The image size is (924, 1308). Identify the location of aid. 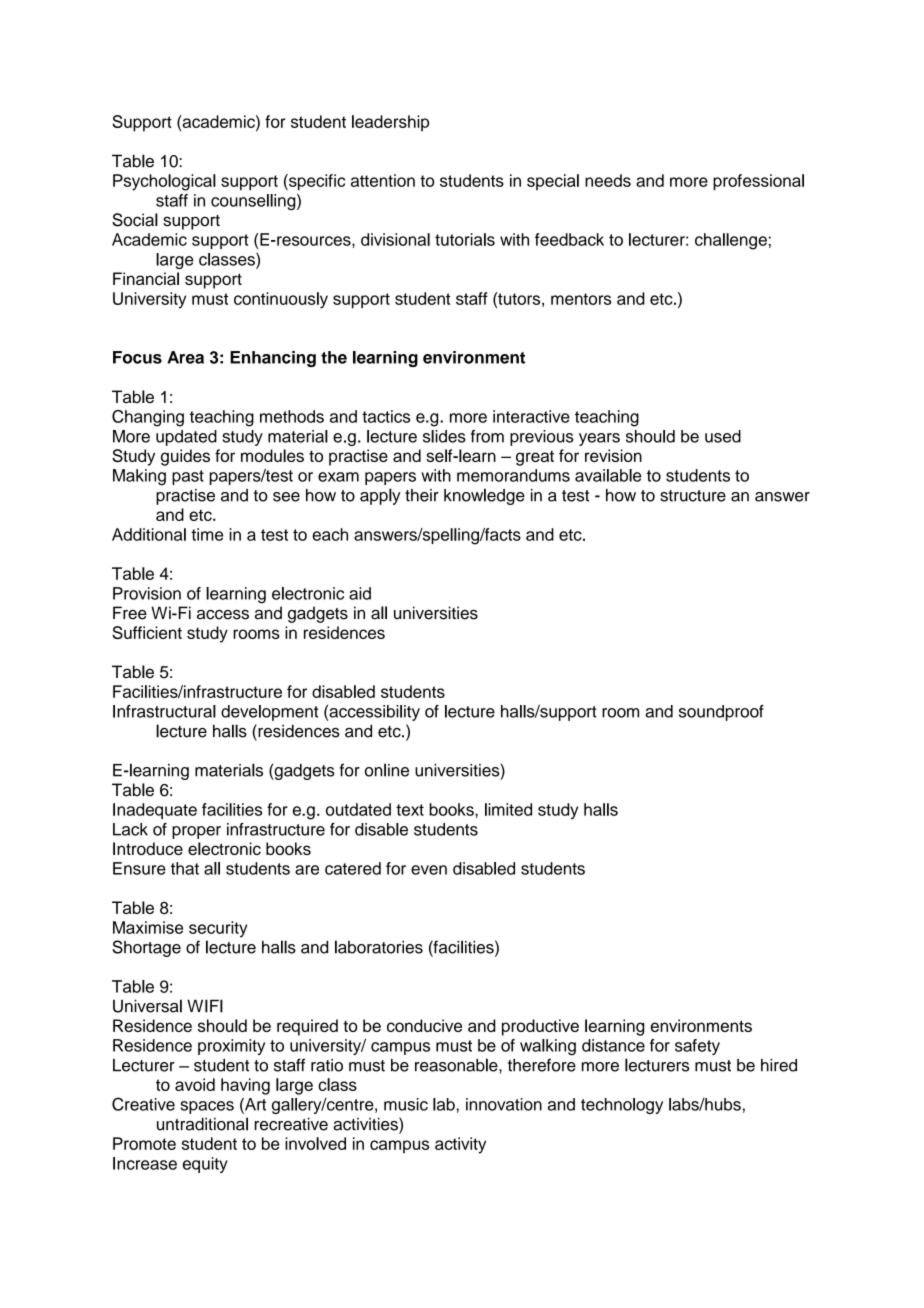
(360, 593).
